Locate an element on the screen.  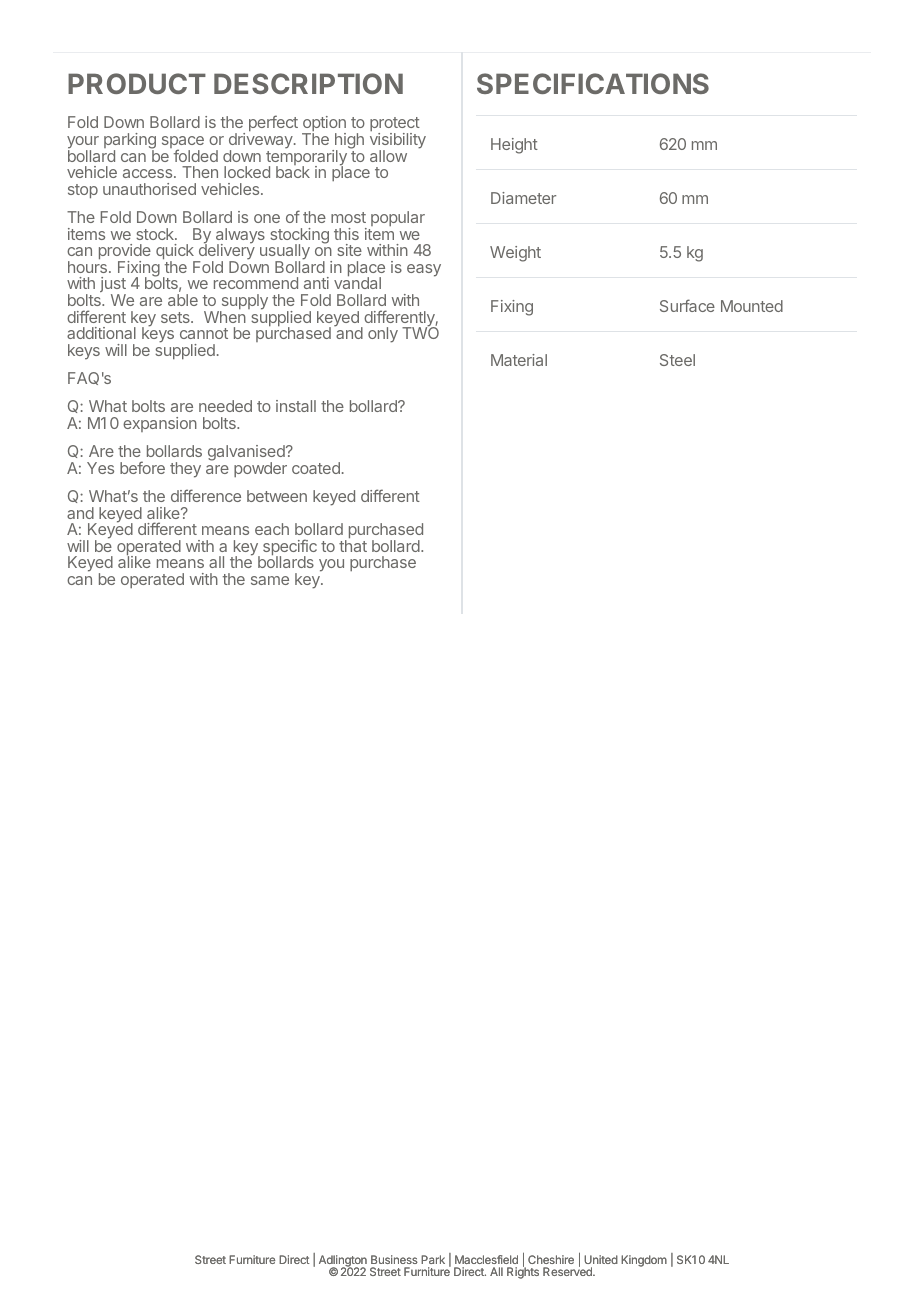
TWO is located at coordinates (420, 332).
